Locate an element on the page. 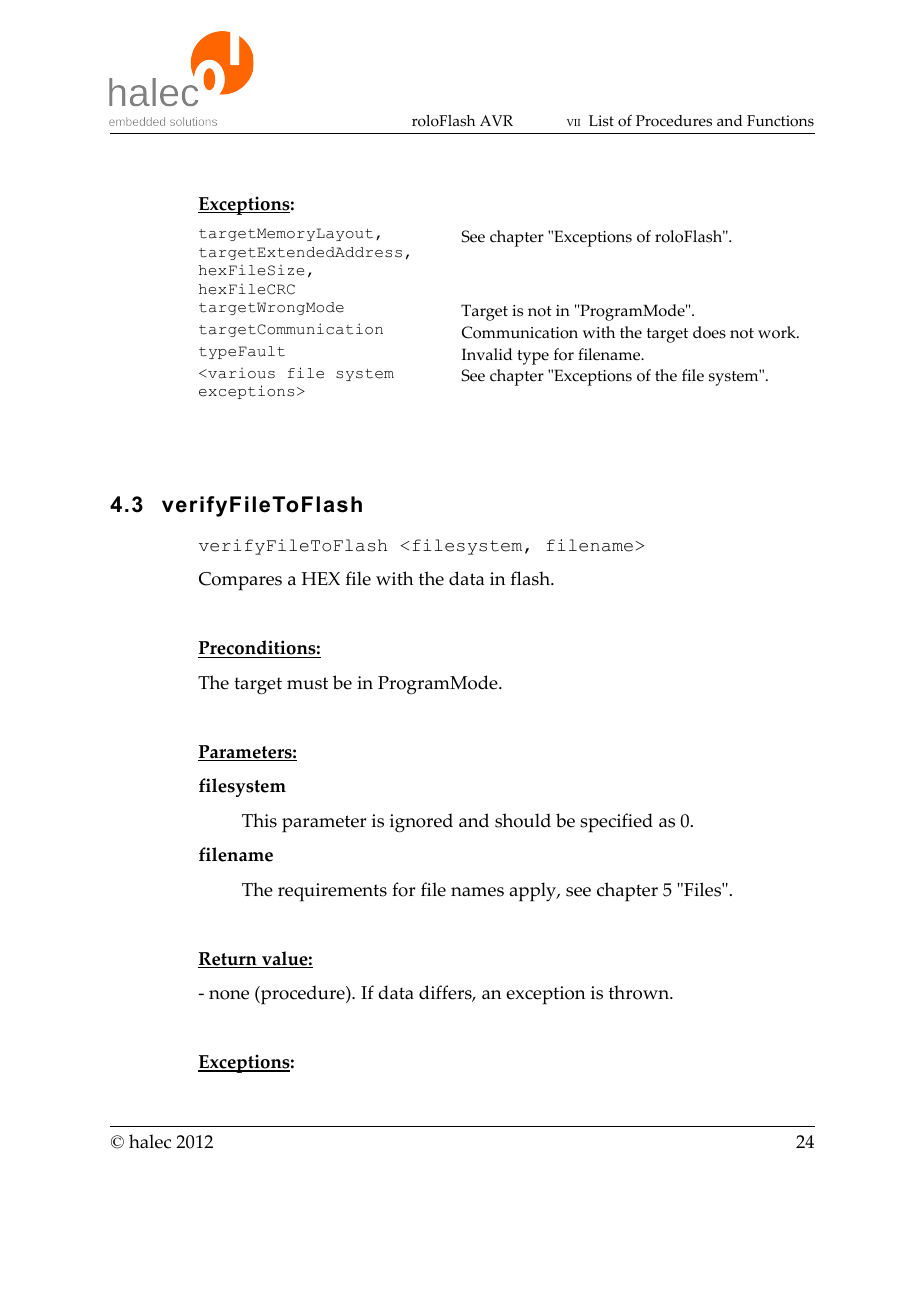 The width and height of the image is (924, 1308). specified is located at coordinates (616, 823).
